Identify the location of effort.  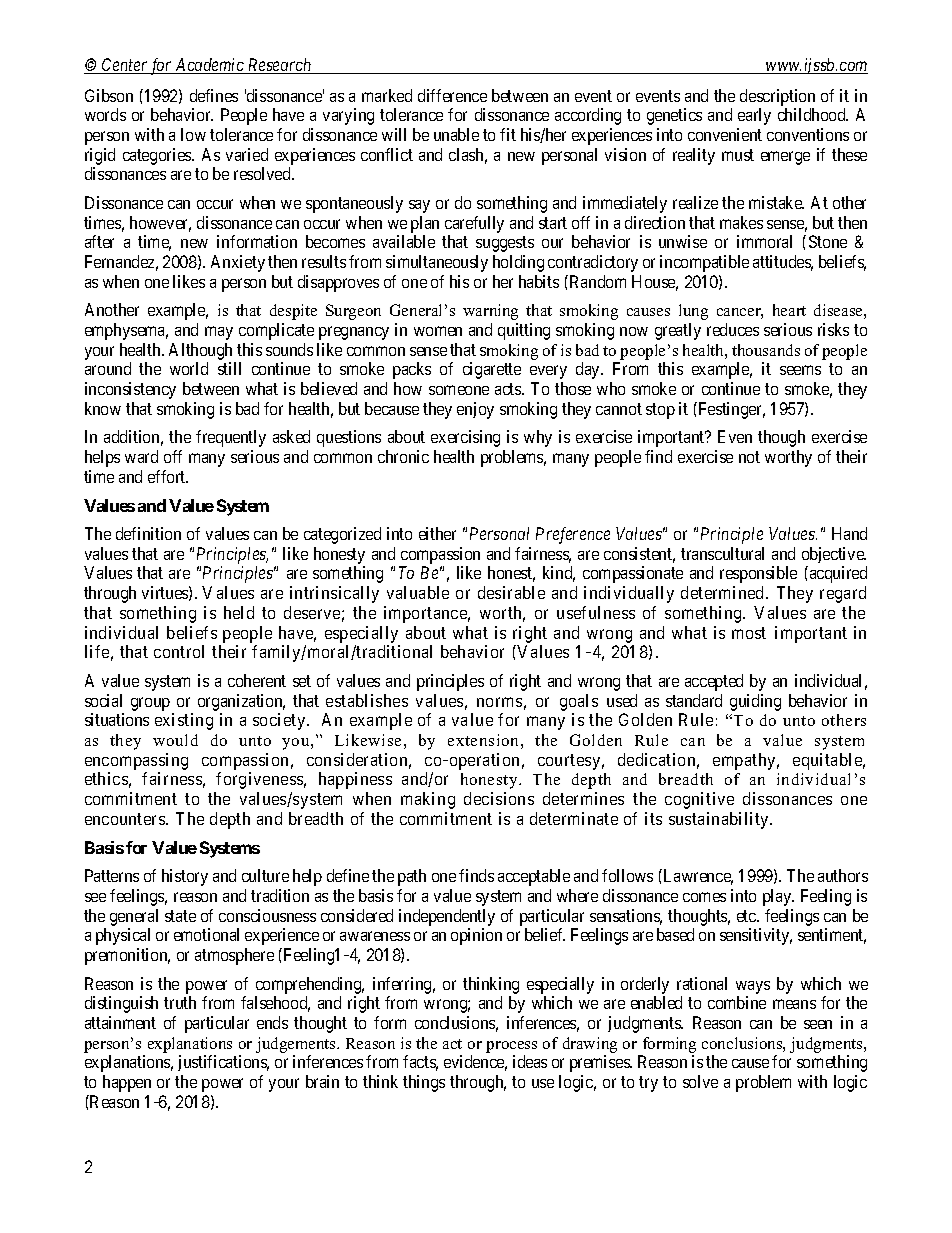
(168, 476).
